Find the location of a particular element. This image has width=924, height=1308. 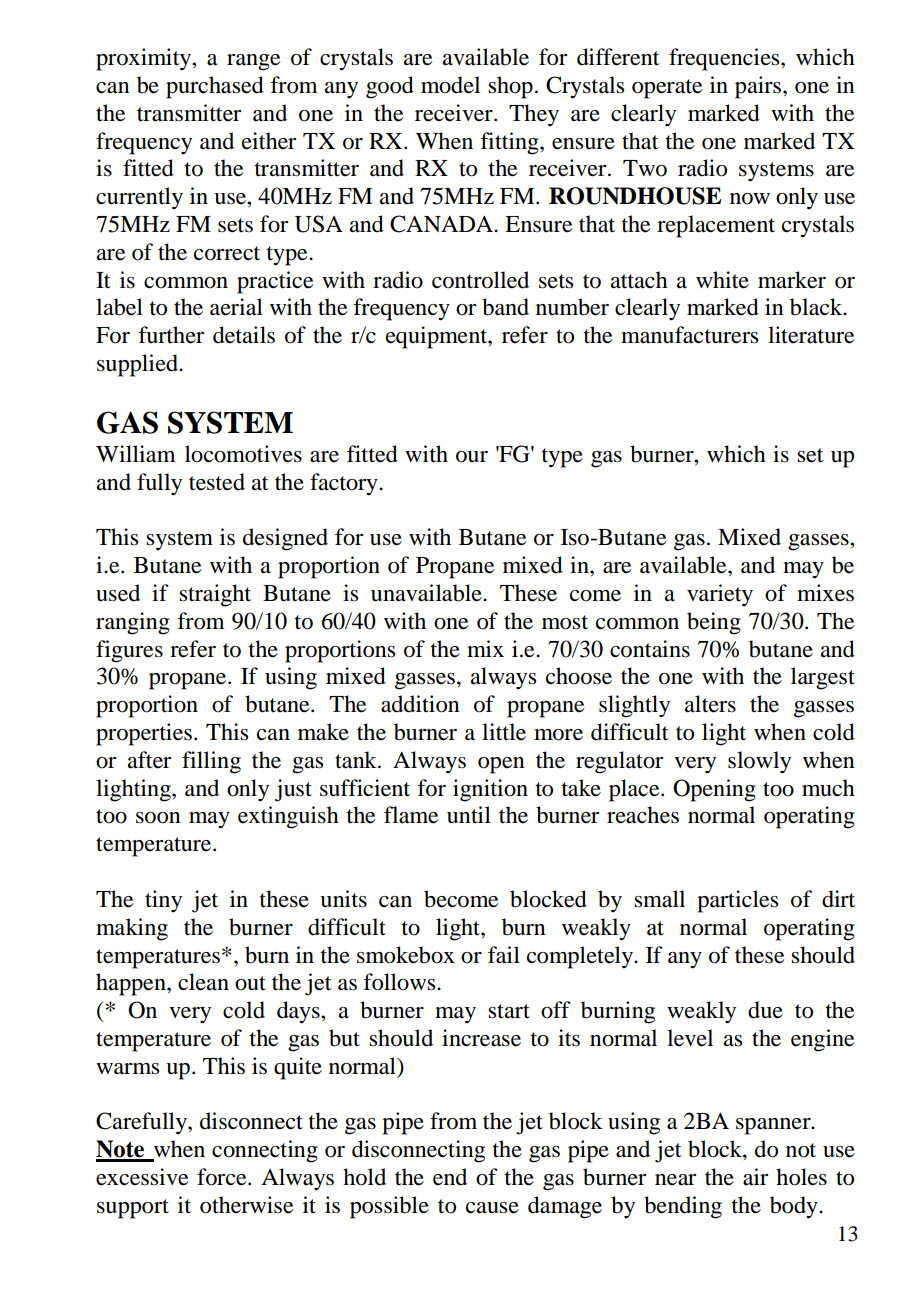

pairs is located at coordinates (759, 87).
